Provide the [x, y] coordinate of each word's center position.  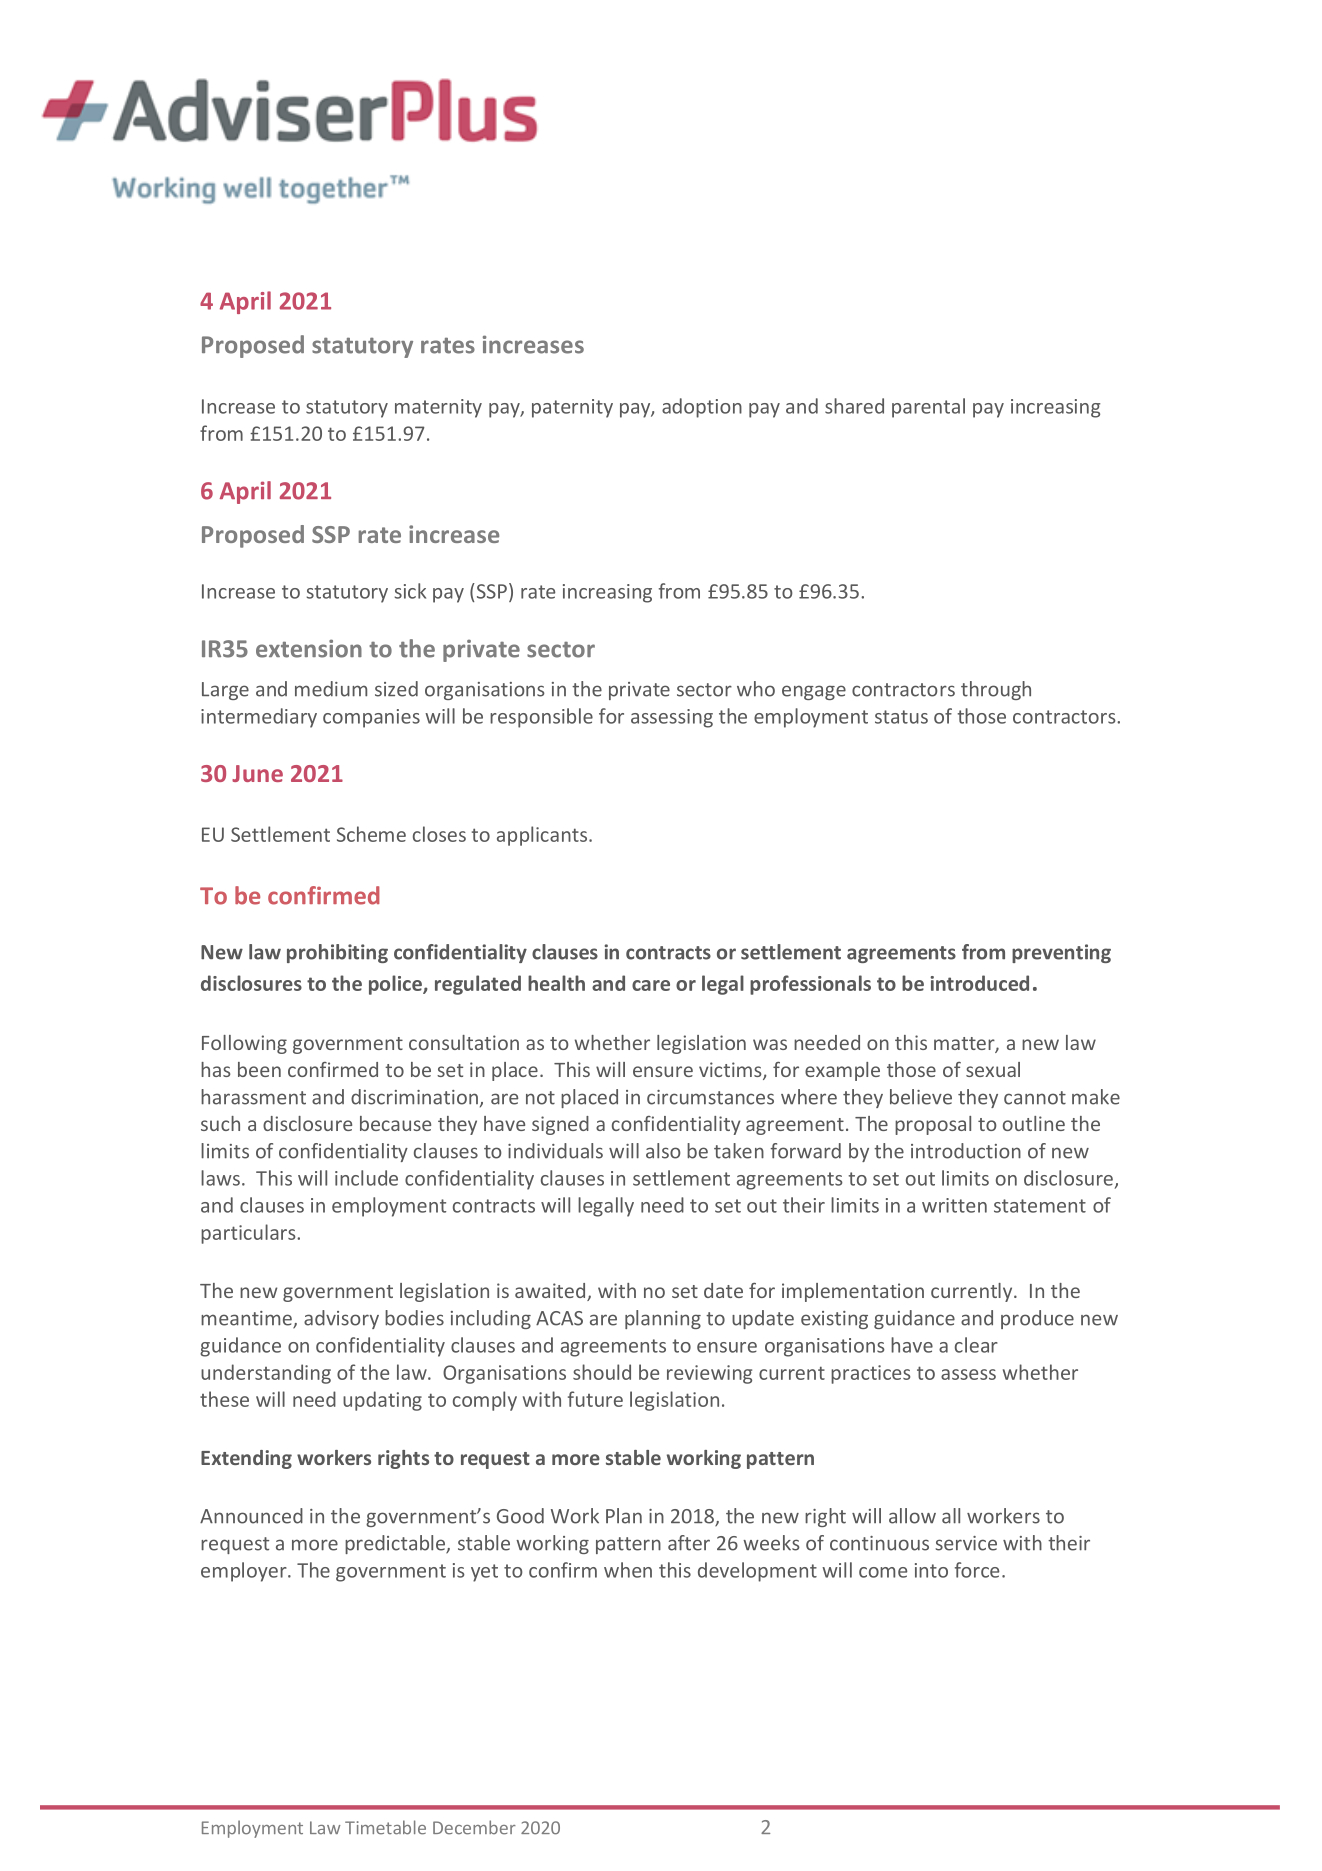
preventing [1061, 953]
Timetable [385, 1827]
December [474, 1827]
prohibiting [337, 953]
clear [976, 1345]
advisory [341, 1319]
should [602, 1372]
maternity [438, 408]
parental [928, 408]
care [651, 985]
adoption [702, 408]
